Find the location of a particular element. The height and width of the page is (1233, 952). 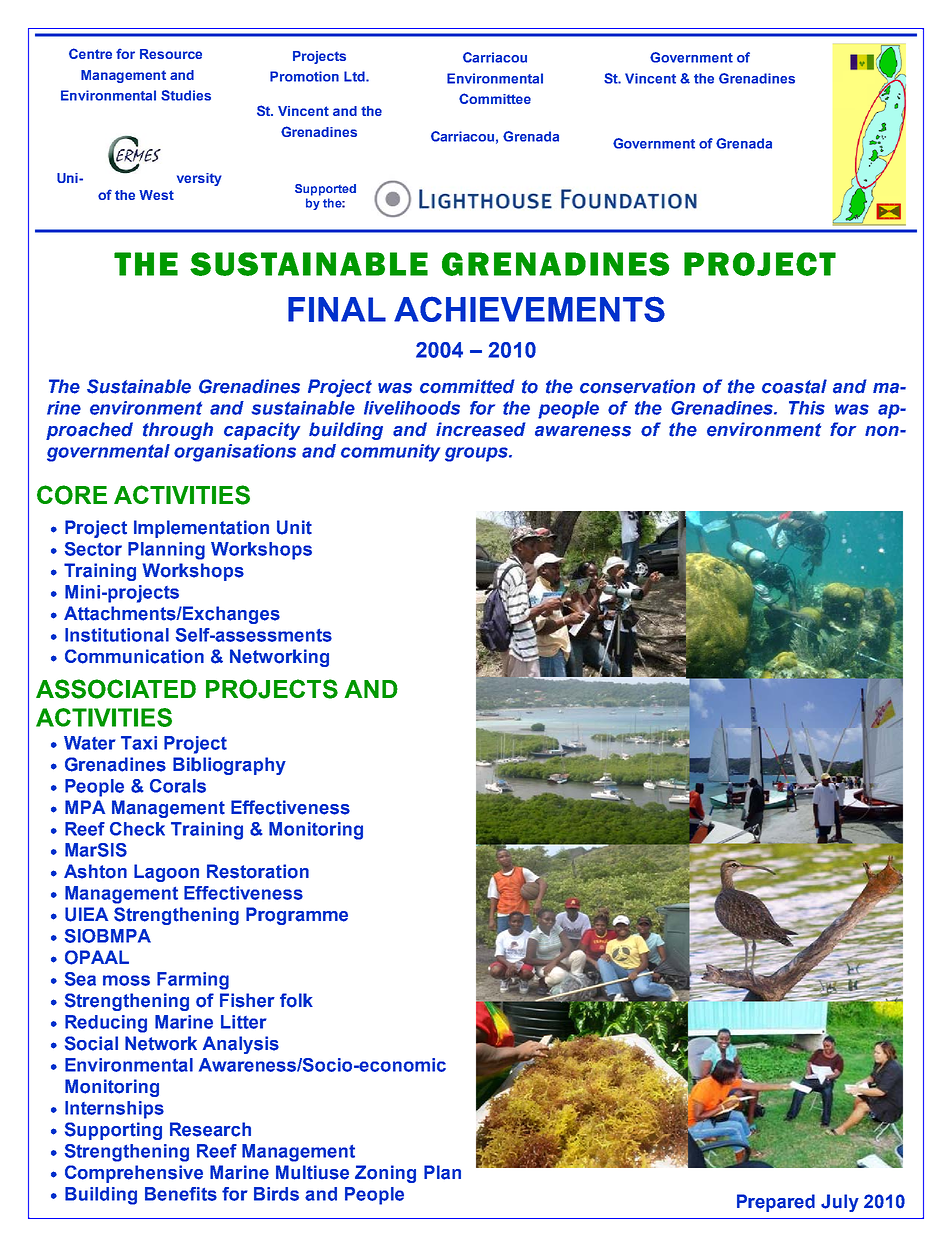

Committee is located at coordinates (495, 98).
